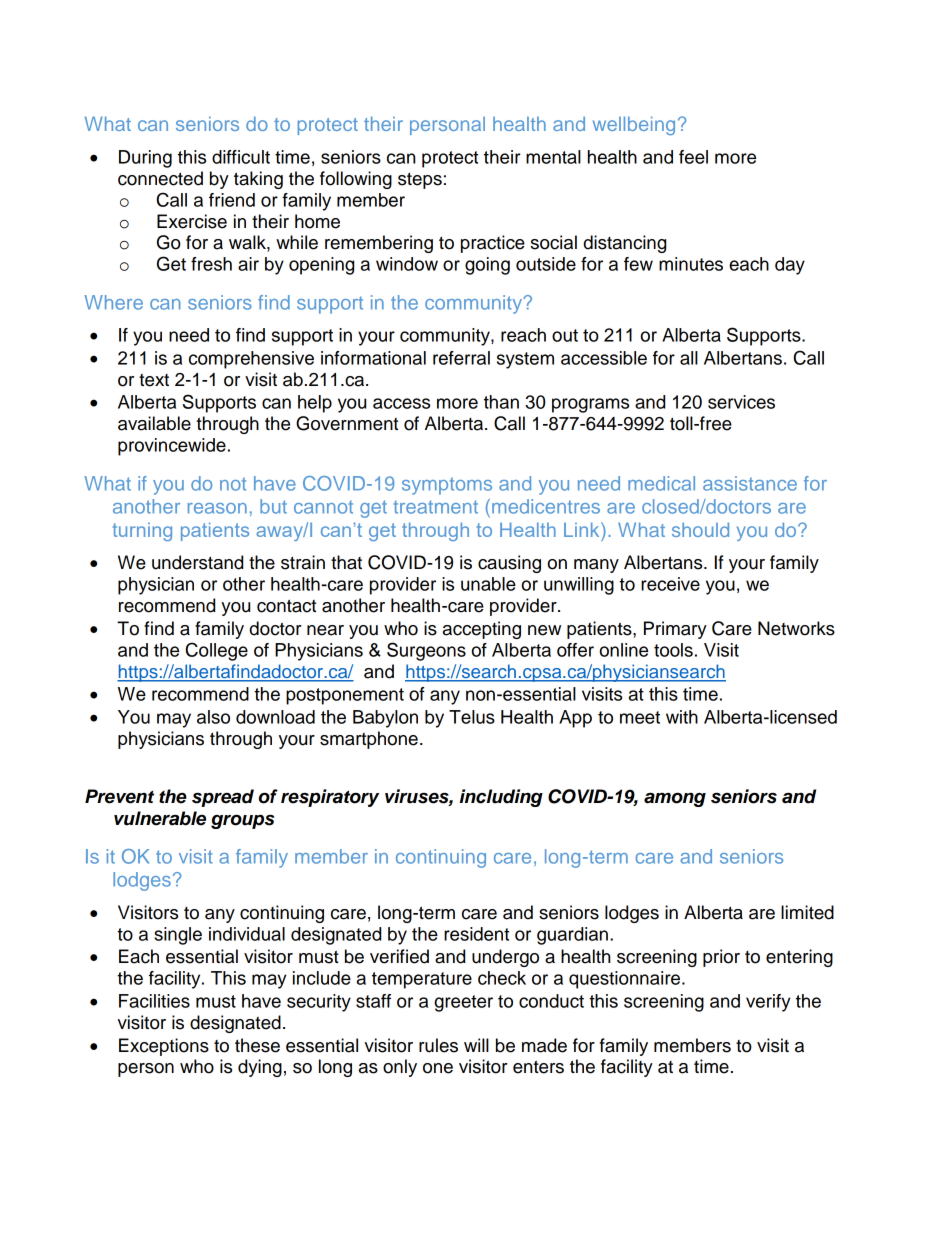 The height and width of the image is (1233, 952). What do you see at coordinates (693, 157) in the image?
I see `feel` at bounding box center [693, 157].
